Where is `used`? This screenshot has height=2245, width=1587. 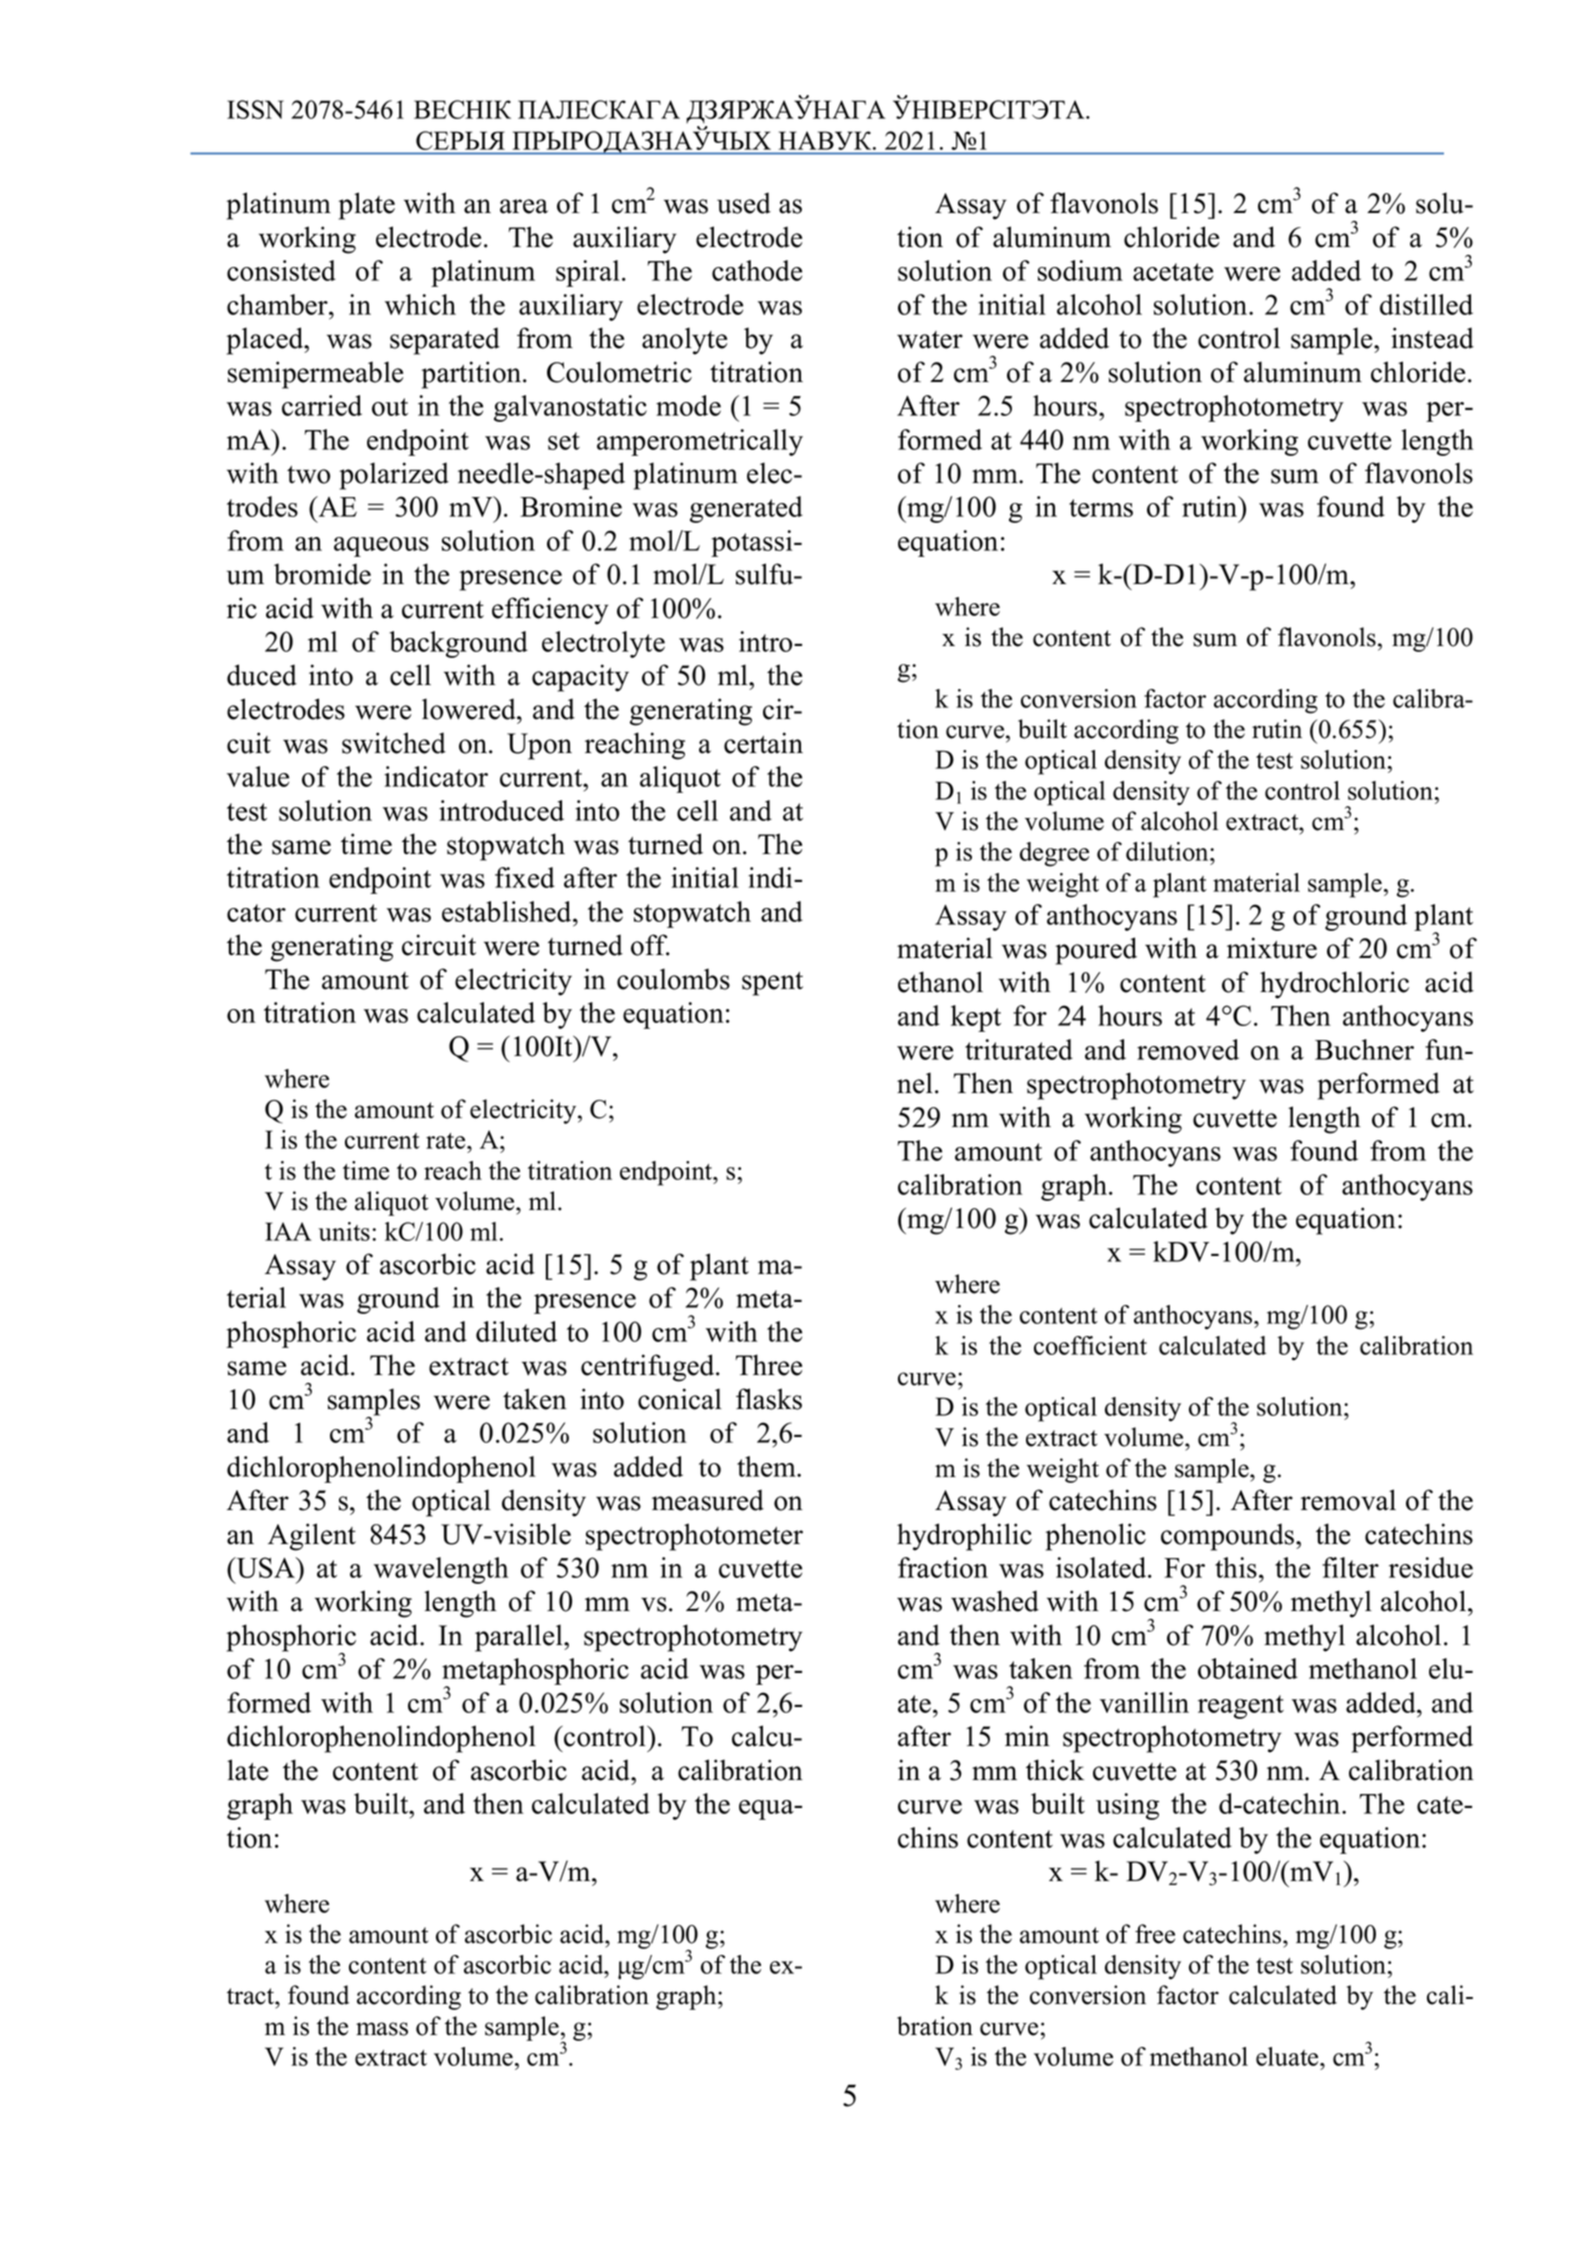
used is located at coordinates (744, 203).
